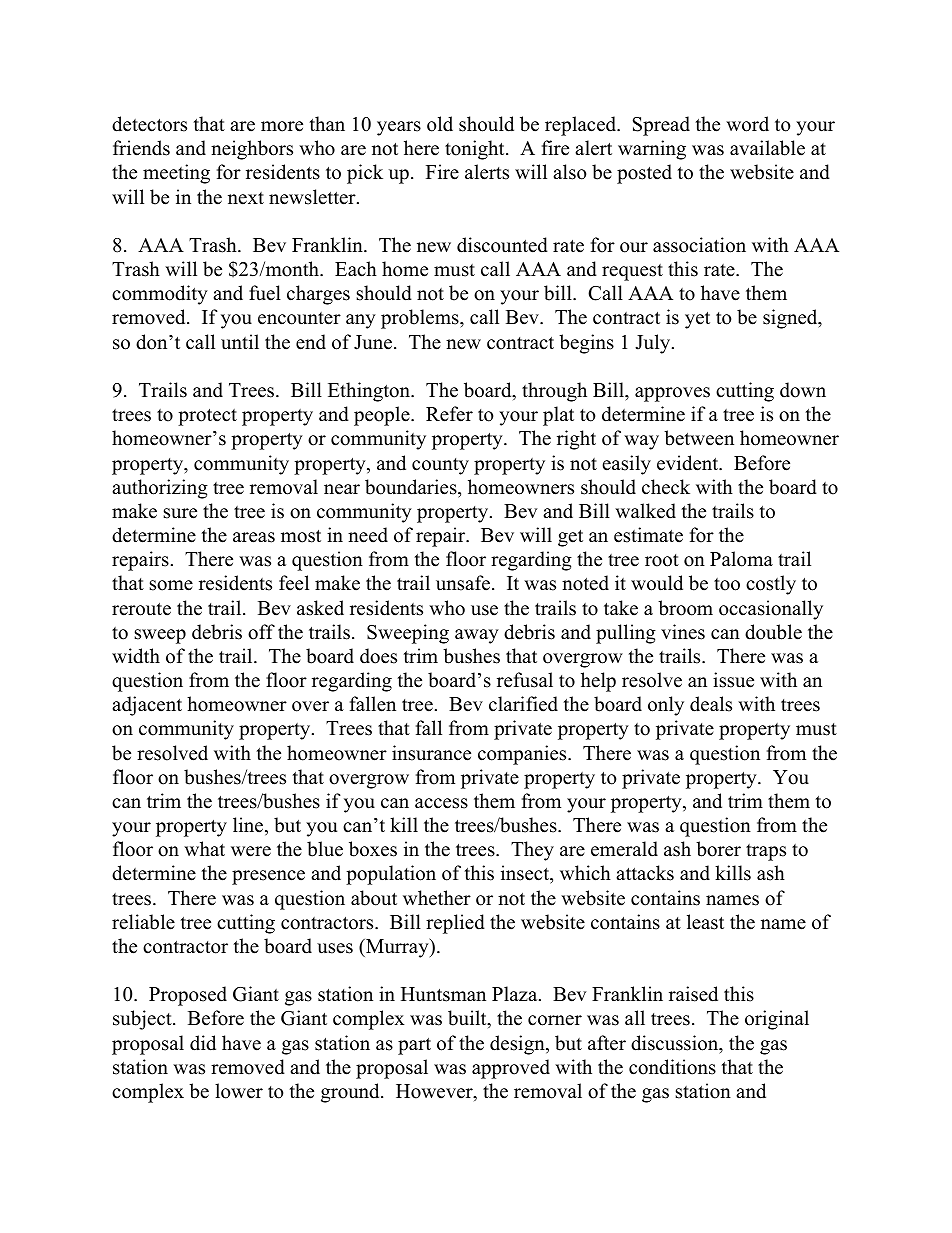 The height and width of the screenshot is (1233, 952). Describe the element at coordinates (767, 148) in the screenshot. I see `available` at that location.
